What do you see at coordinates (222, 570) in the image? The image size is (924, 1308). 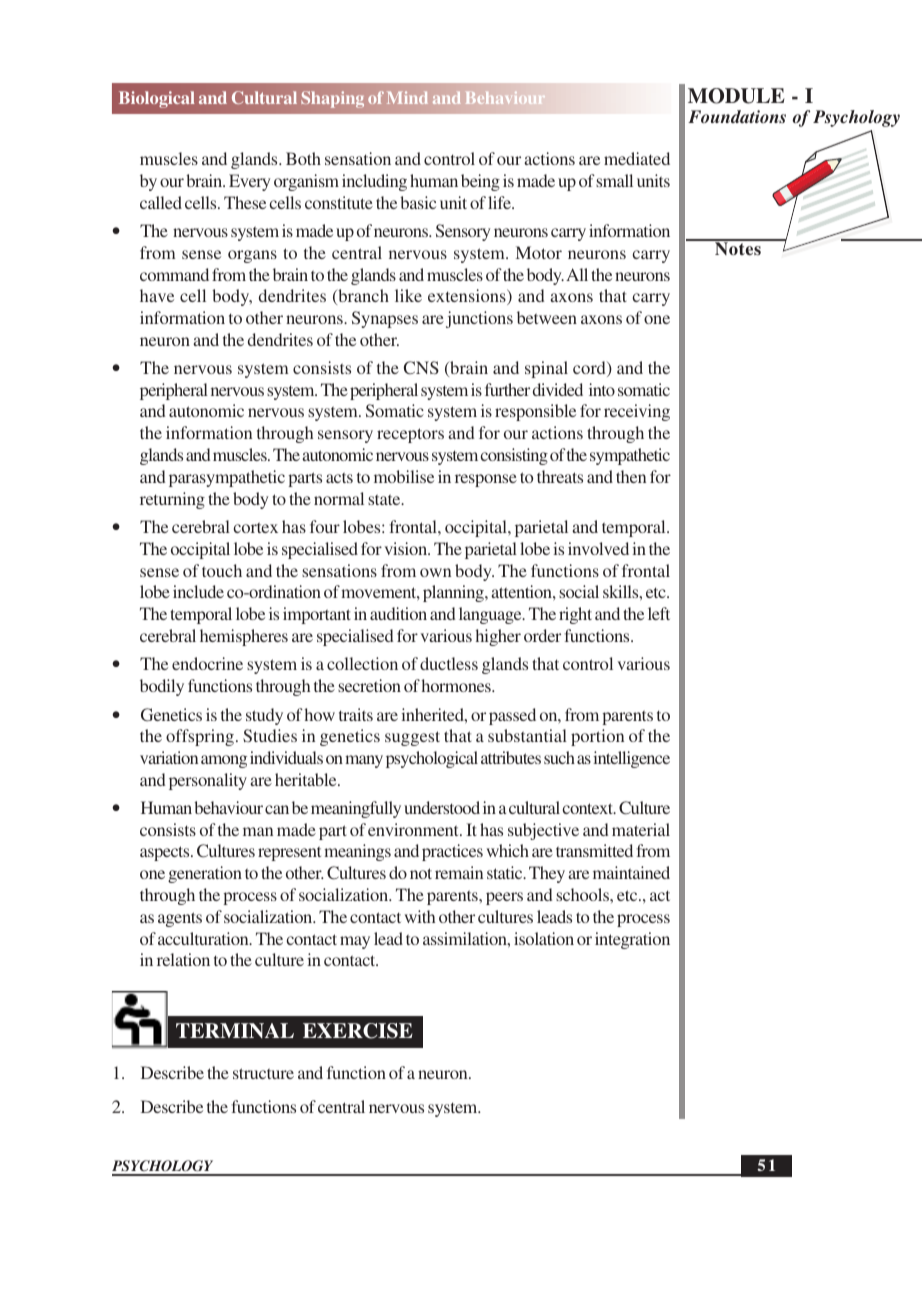 I see `touch` at bounding box center [222, 570].
